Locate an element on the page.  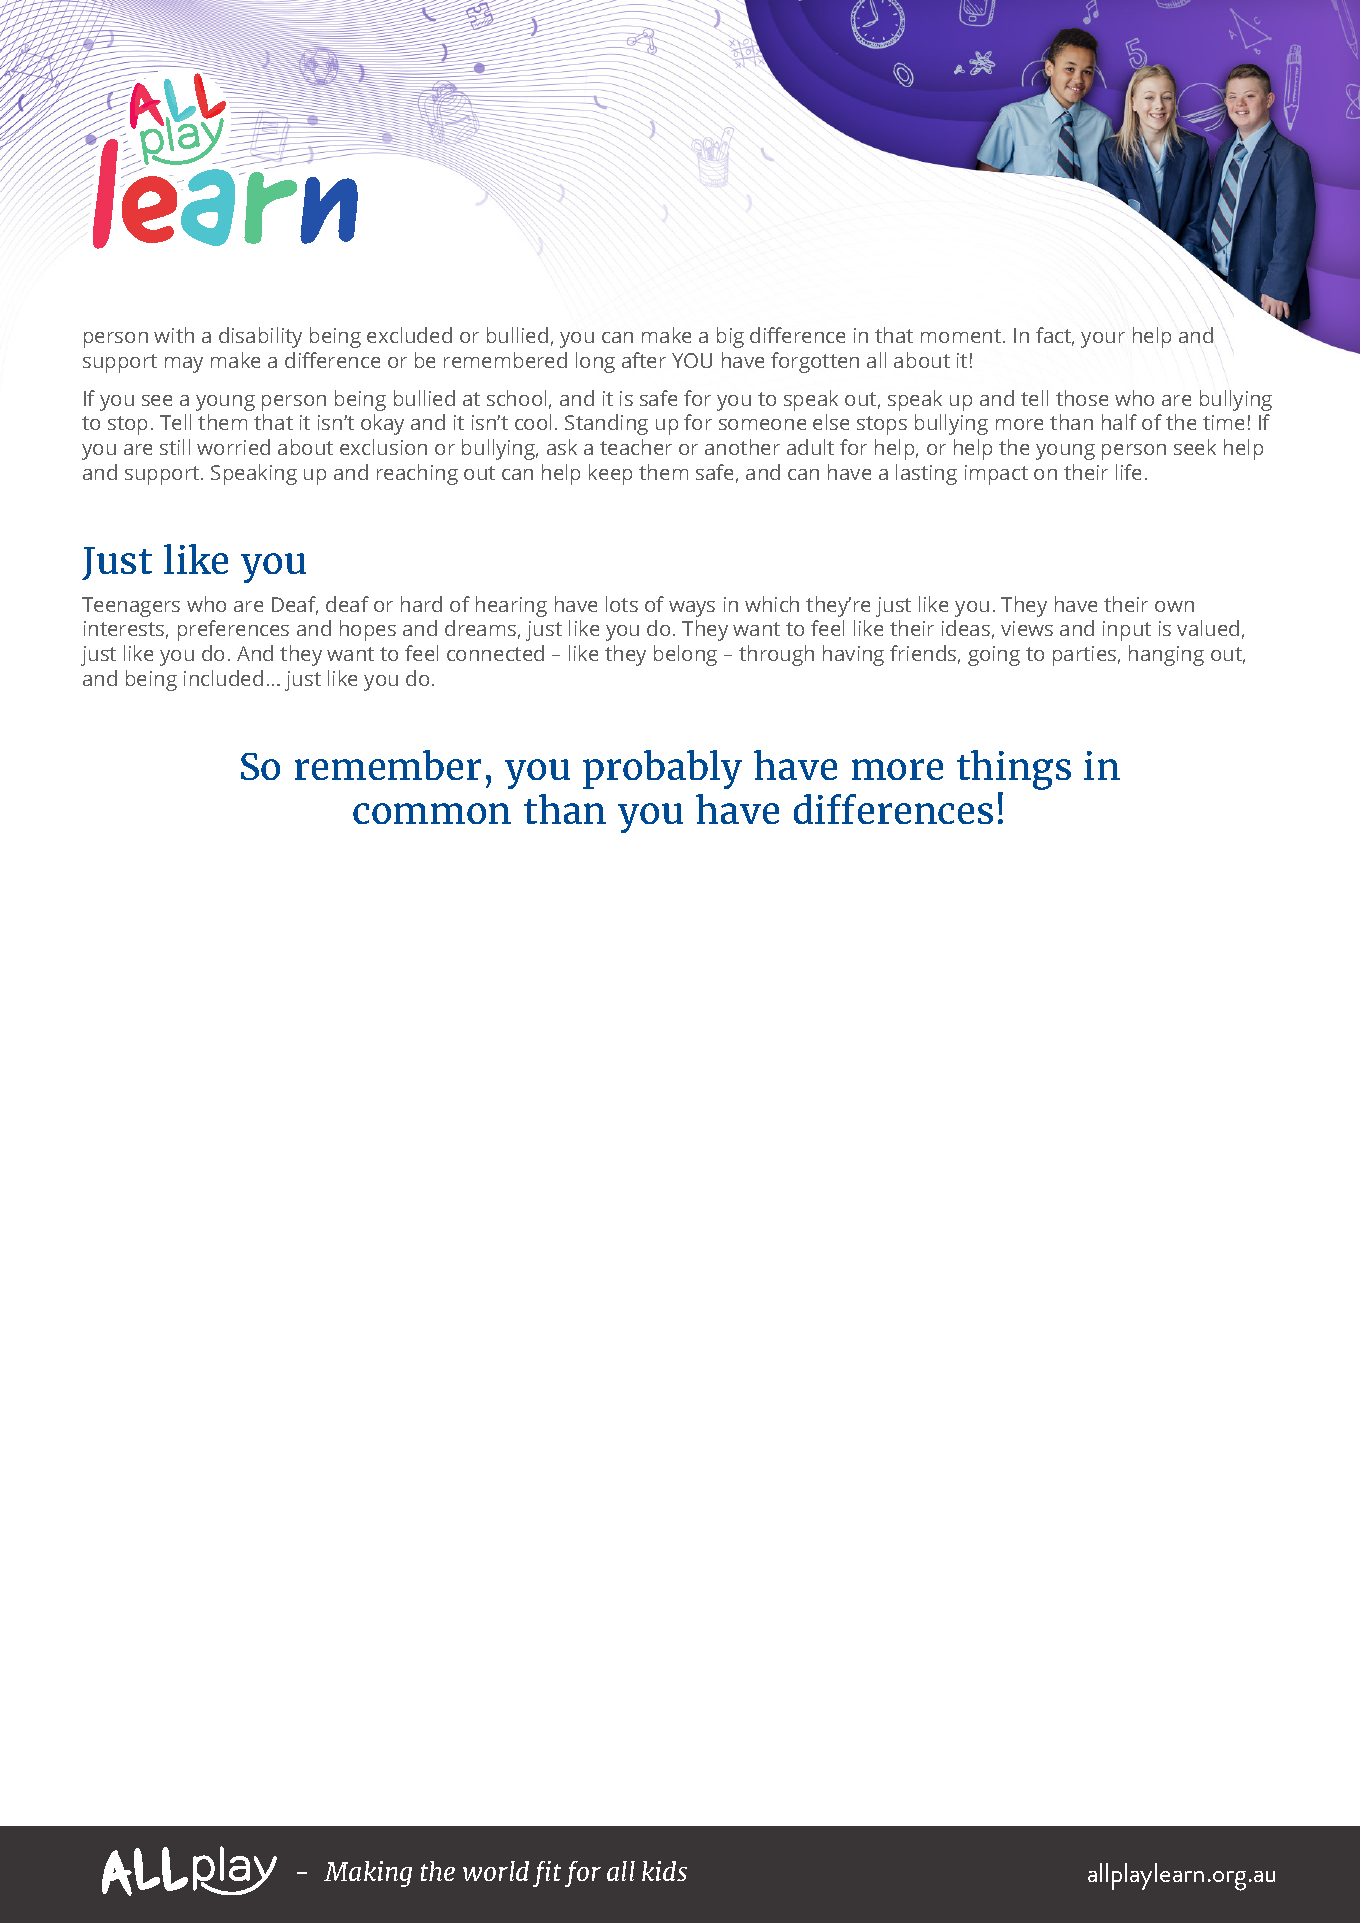
hanging is located at coordinates (1166, 655).
